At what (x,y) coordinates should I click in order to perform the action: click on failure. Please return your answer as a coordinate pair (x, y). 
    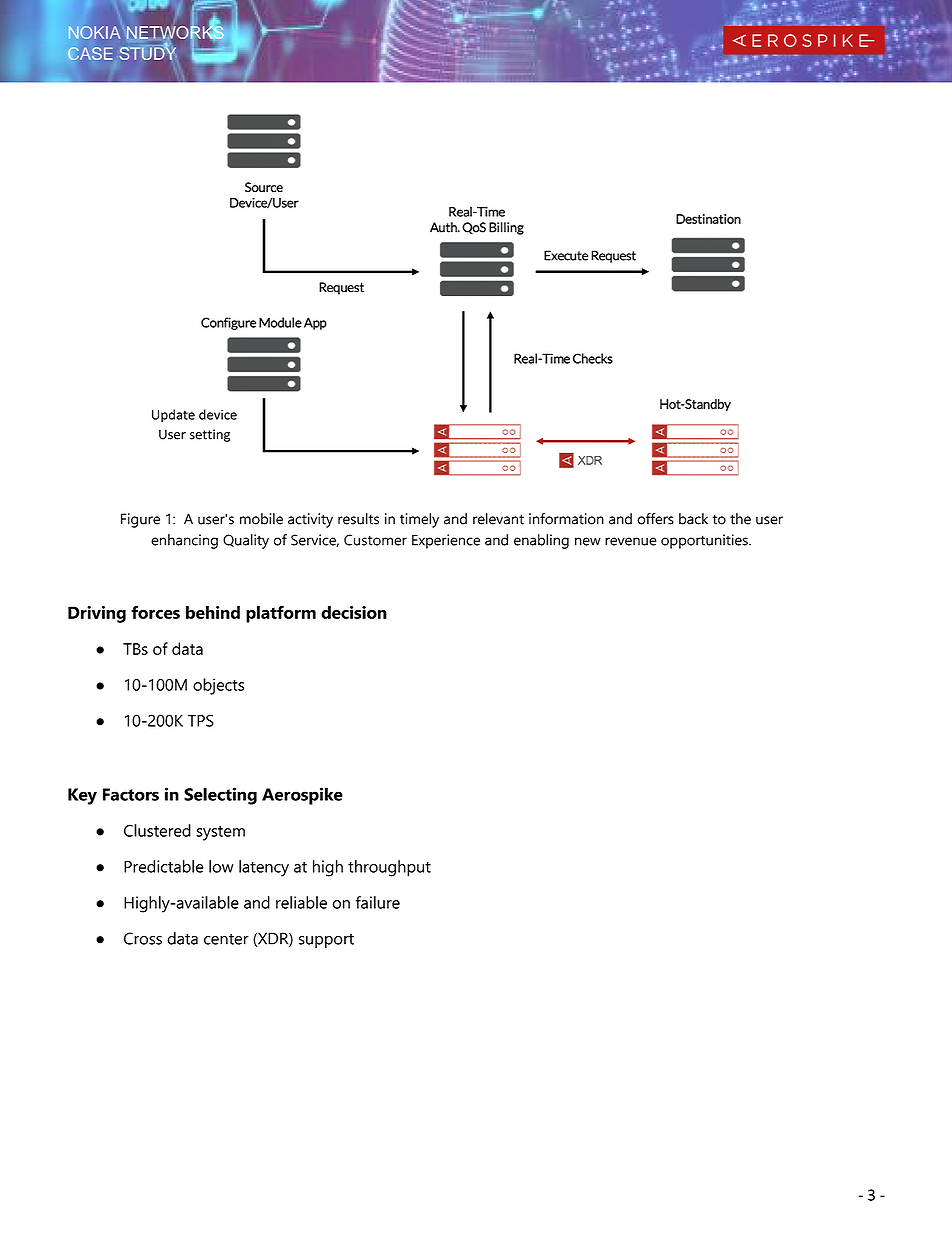
    Looking at the image, I should click on (377, 902).
